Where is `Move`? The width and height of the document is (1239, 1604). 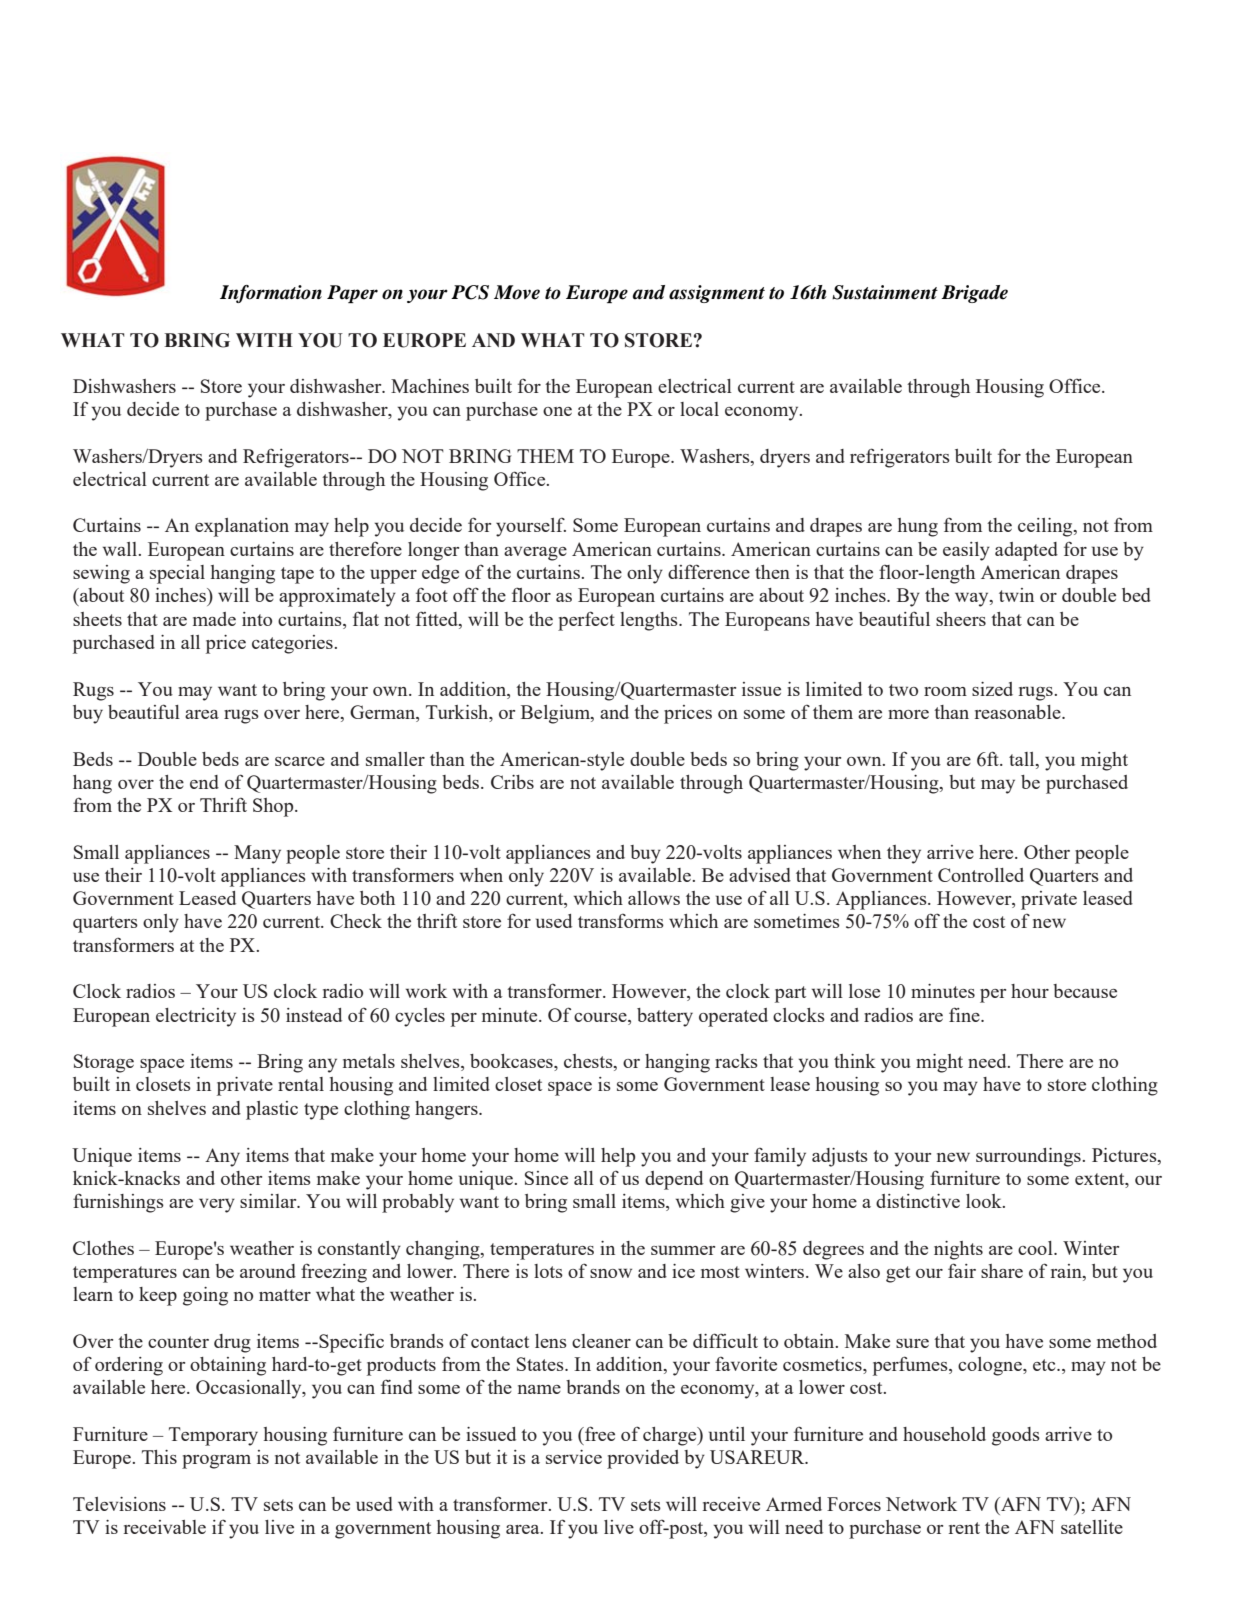 Move is located at coordinates (517, 292).
